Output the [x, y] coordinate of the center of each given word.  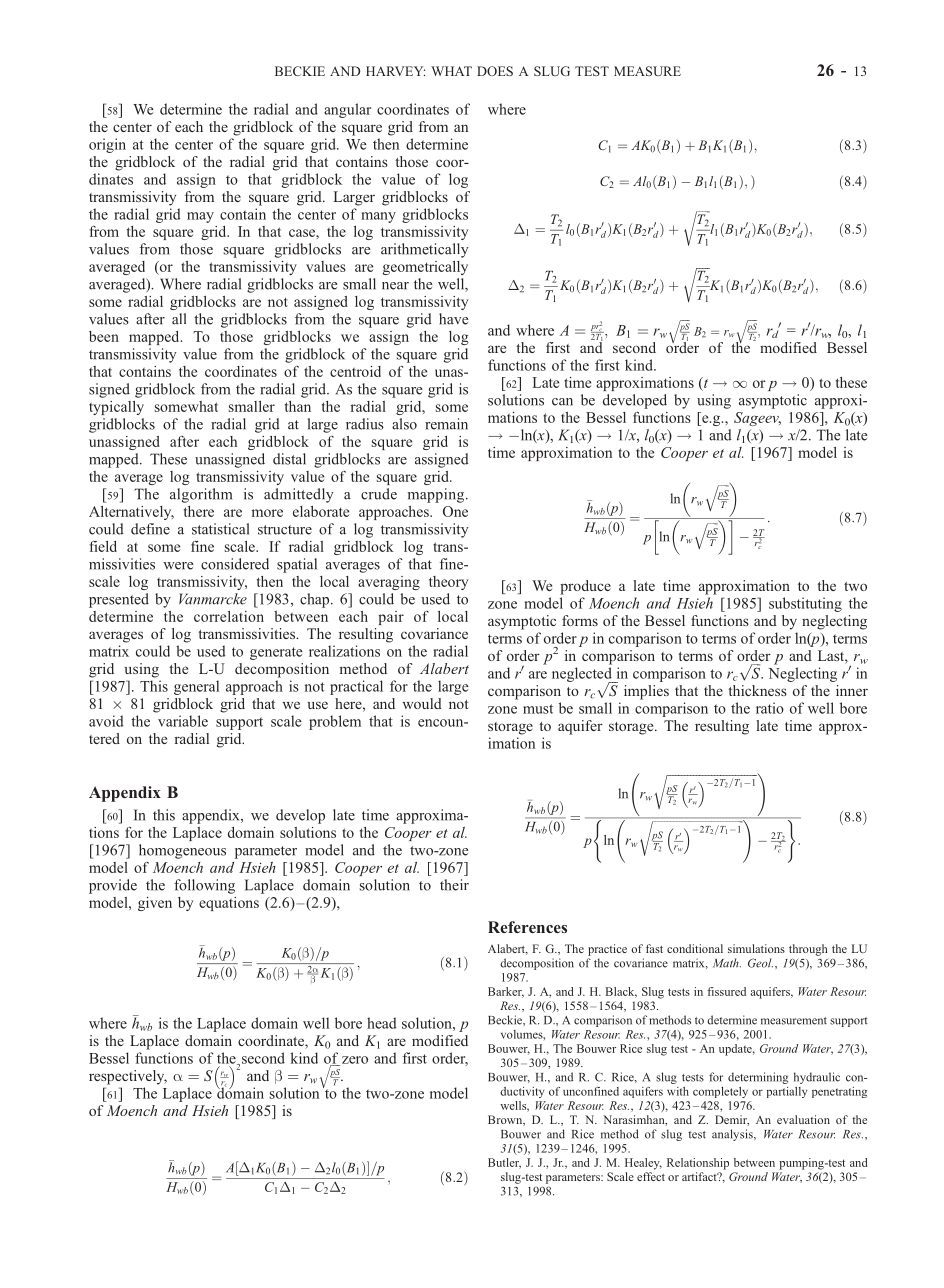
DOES [495, 71]
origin [107, 145]
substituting [805, 604]
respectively [128, 1077]
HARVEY [395, 71]
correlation [229, 616]
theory [448, 583]
